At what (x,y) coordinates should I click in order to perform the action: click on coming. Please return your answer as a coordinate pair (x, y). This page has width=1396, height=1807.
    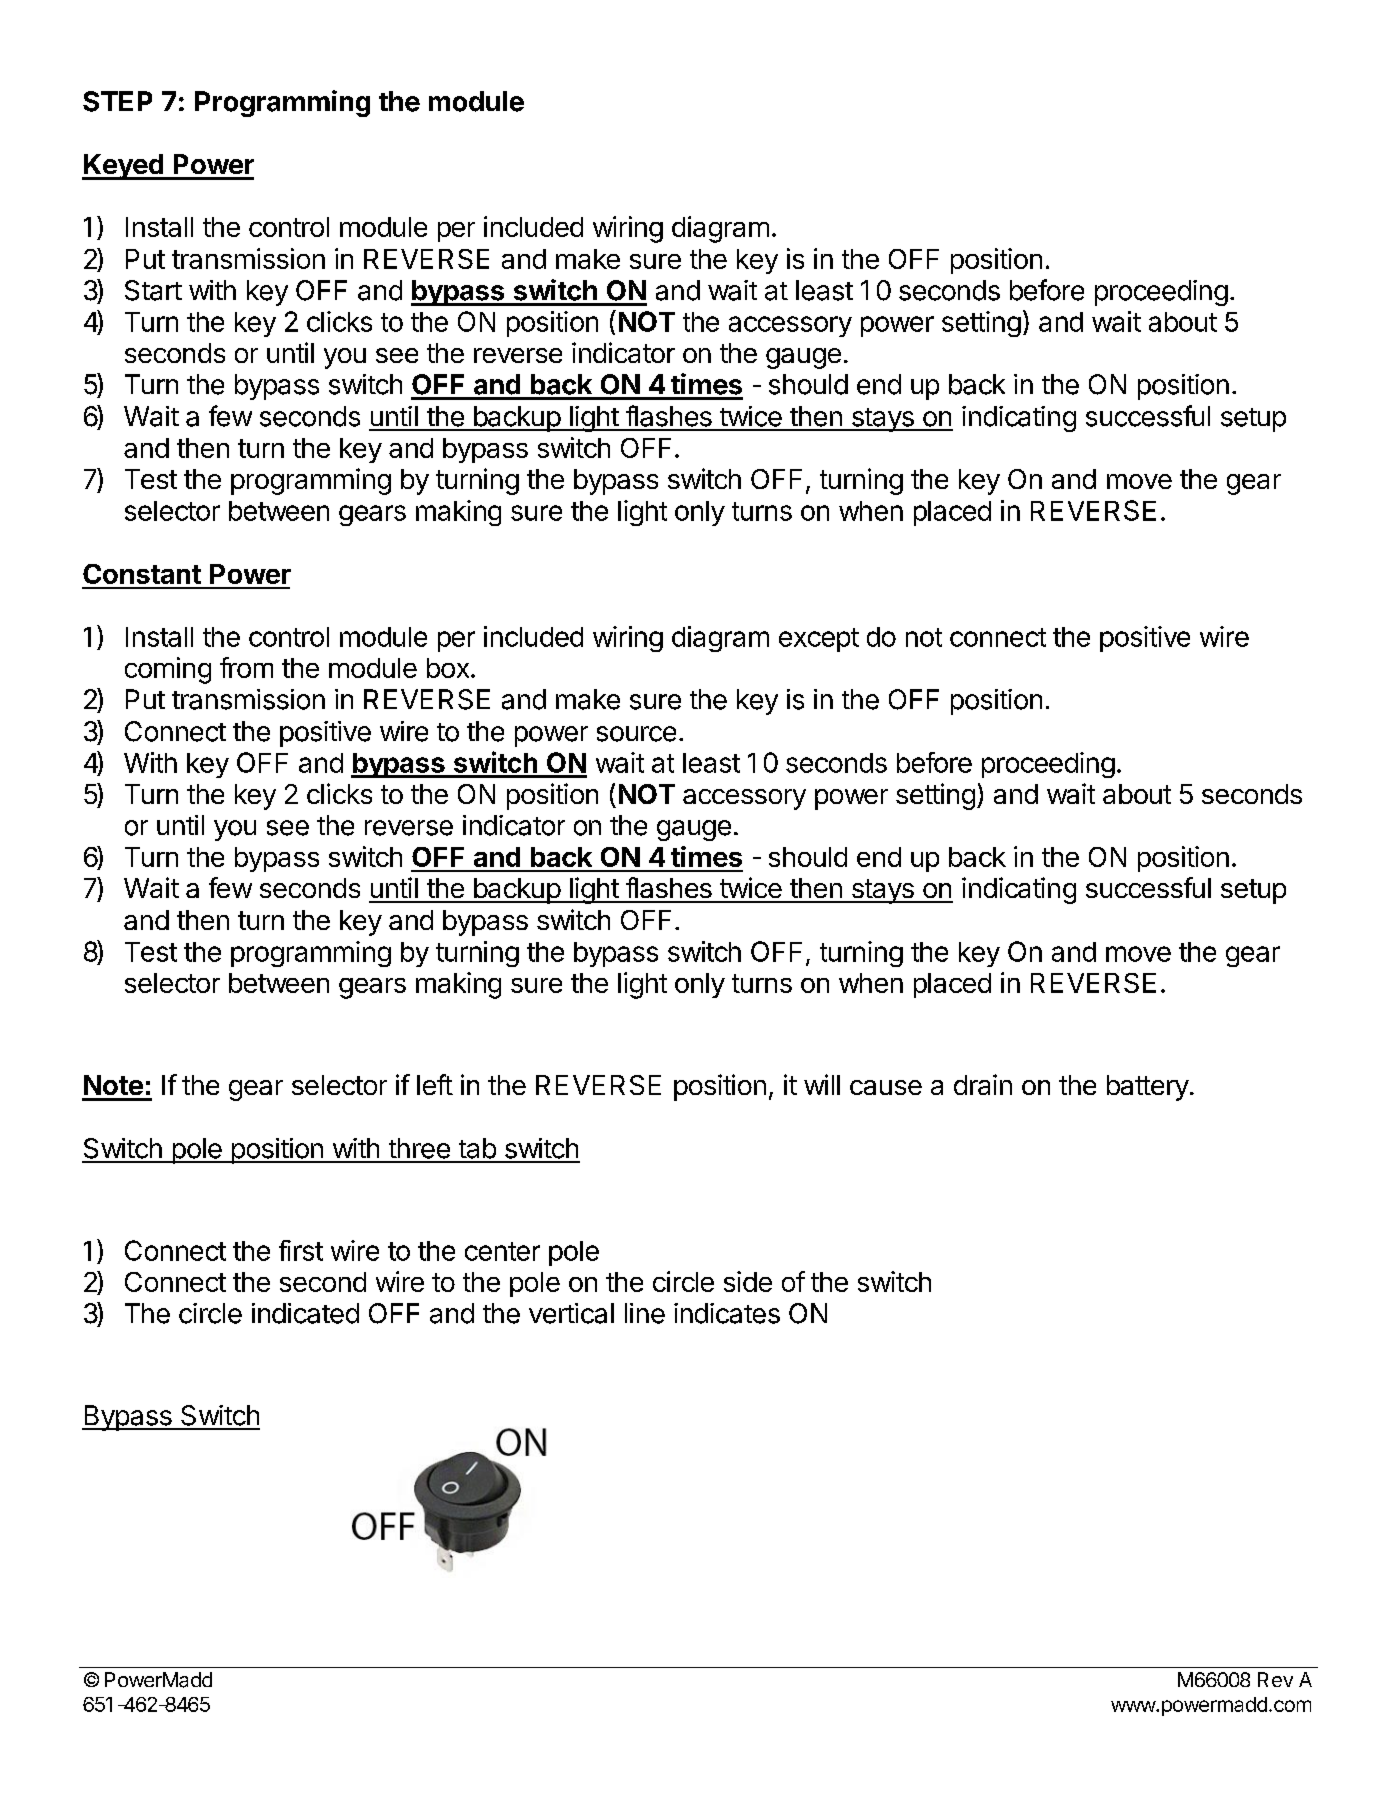
    Looking at the image, I should click on (168, 670).
